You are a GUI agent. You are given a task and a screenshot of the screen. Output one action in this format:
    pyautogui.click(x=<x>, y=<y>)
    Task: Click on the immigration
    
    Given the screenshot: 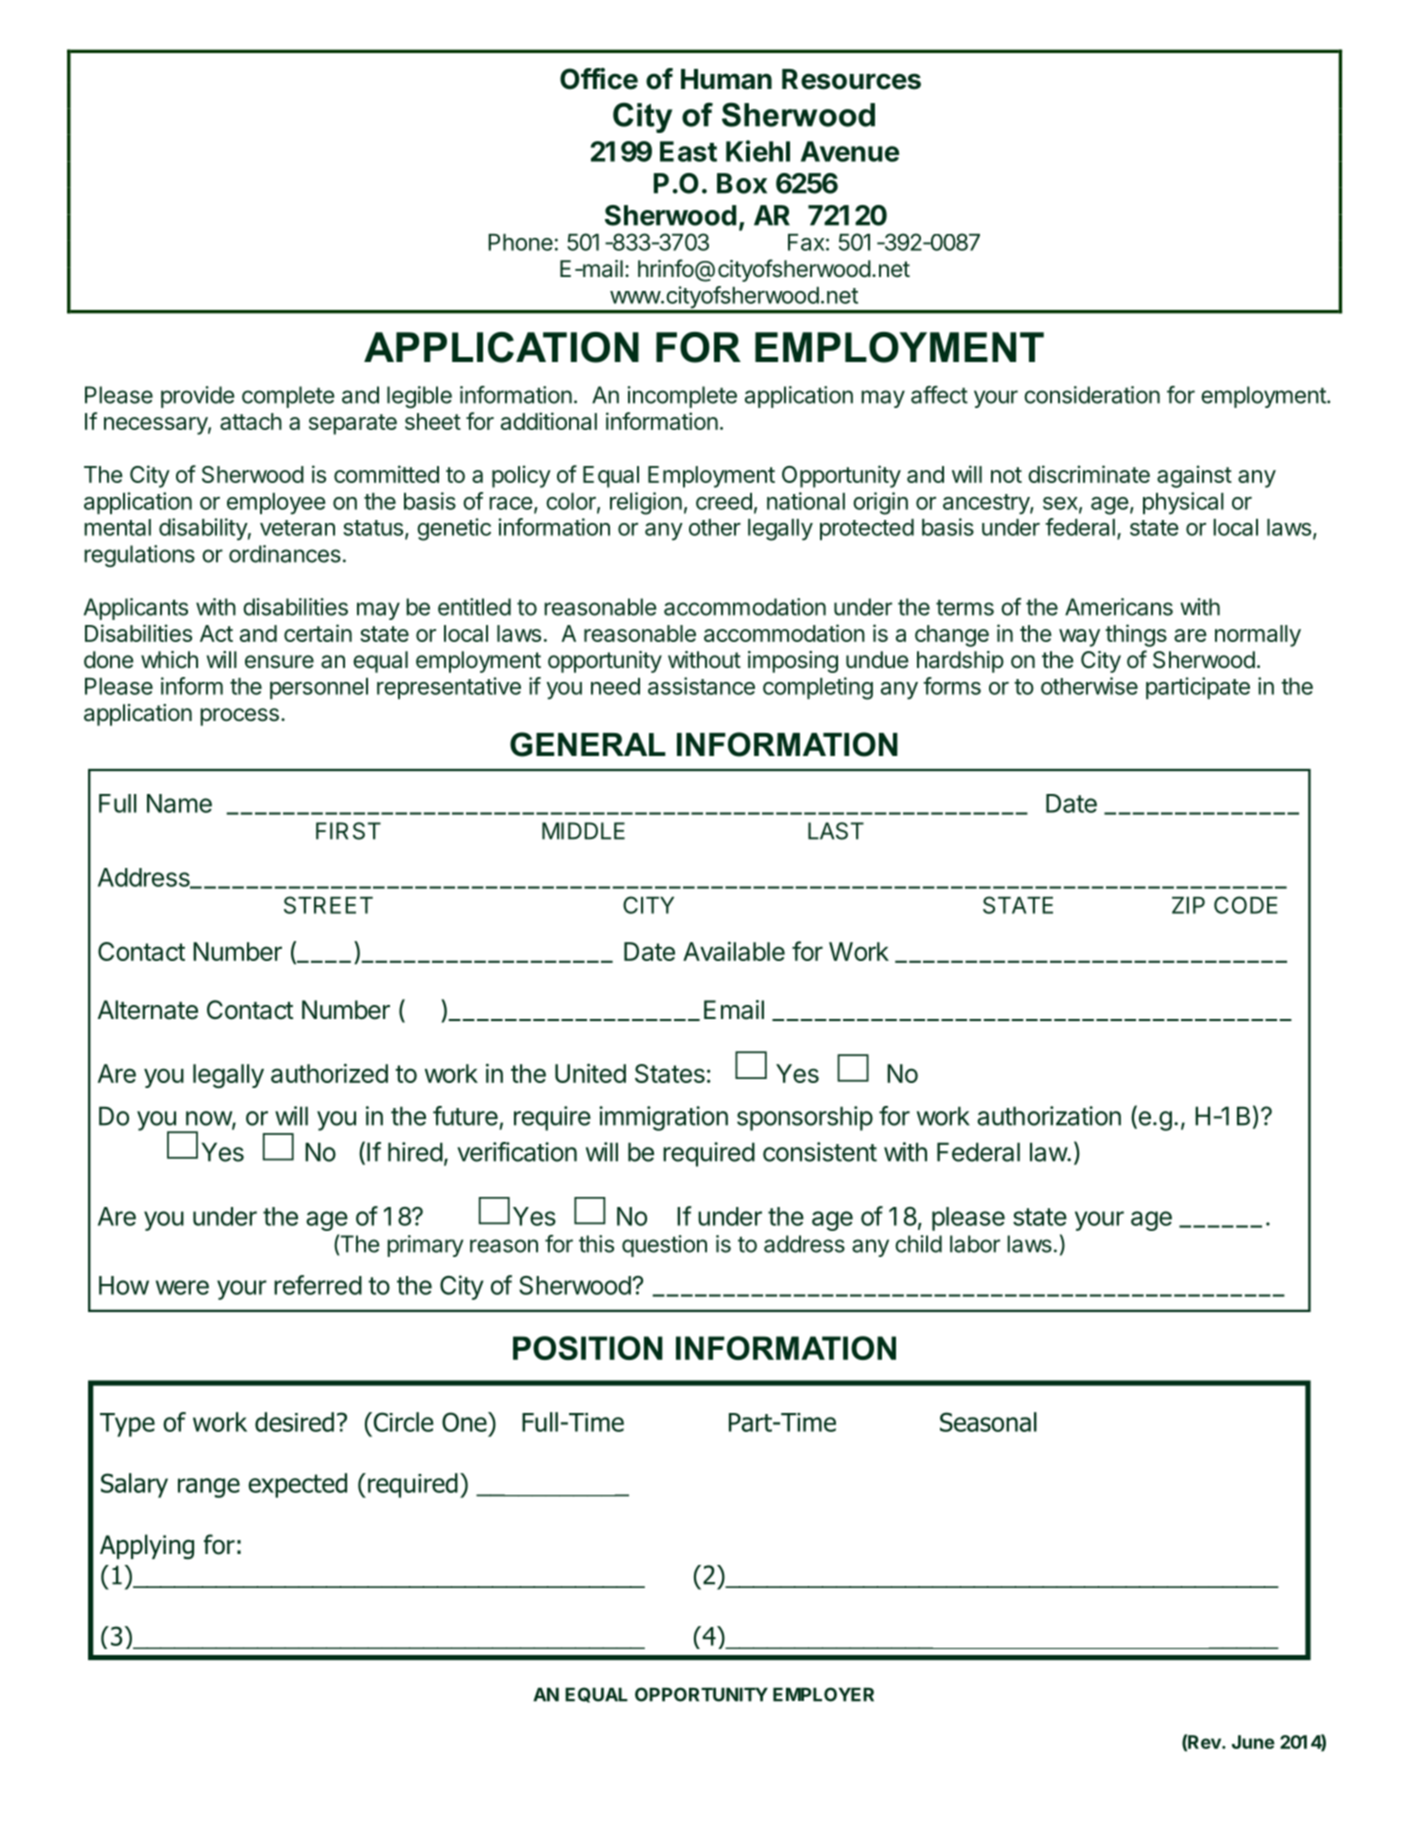 What is the action you would take?
    pyautogui.click(x=663, y=1118)
